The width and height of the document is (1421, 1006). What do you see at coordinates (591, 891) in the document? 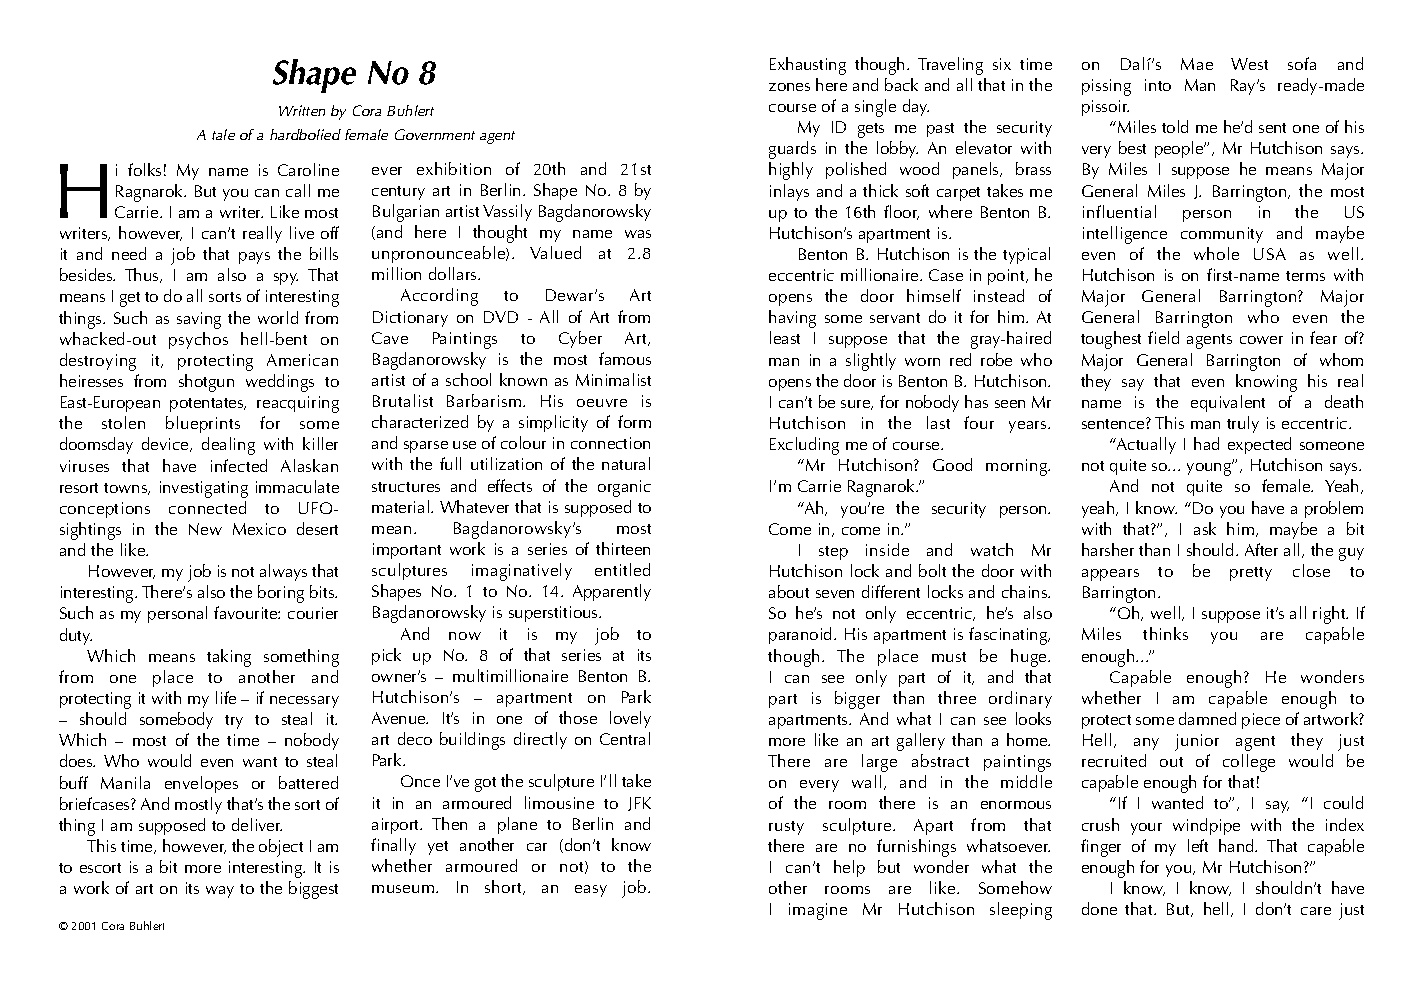
I see `easy` at bounding box center [591, 891].
